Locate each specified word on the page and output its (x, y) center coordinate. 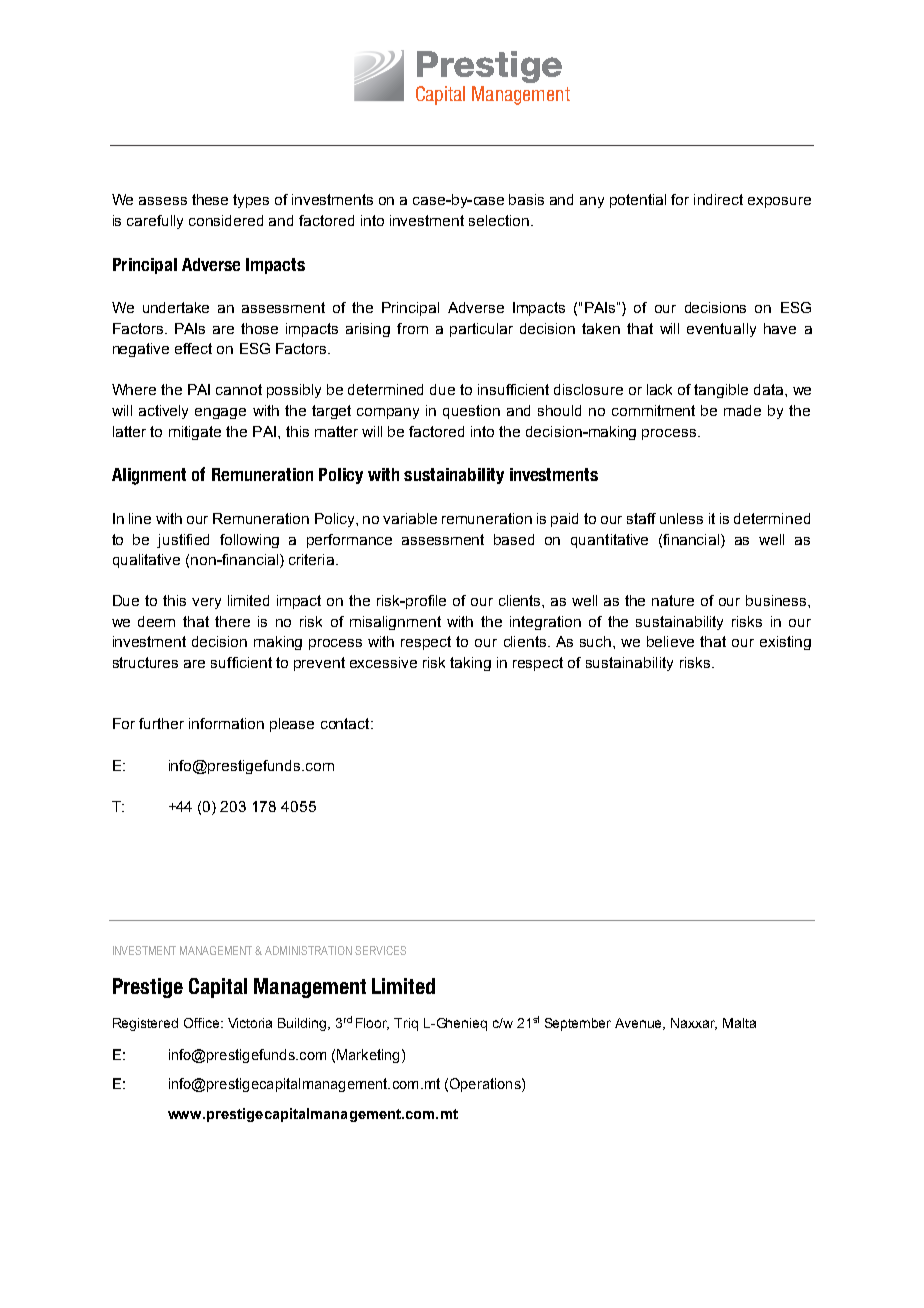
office (203, 1023)
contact (346, 723)
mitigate (195, 433)
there (232, 621)
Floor (372, 1024)
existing (785, 643)
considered (226, 220)
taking (470, 664)
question (471, 412)
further (161, 723)
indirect (718, 199)
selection (499, 220)
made (742, 410)
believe (670, 641)
